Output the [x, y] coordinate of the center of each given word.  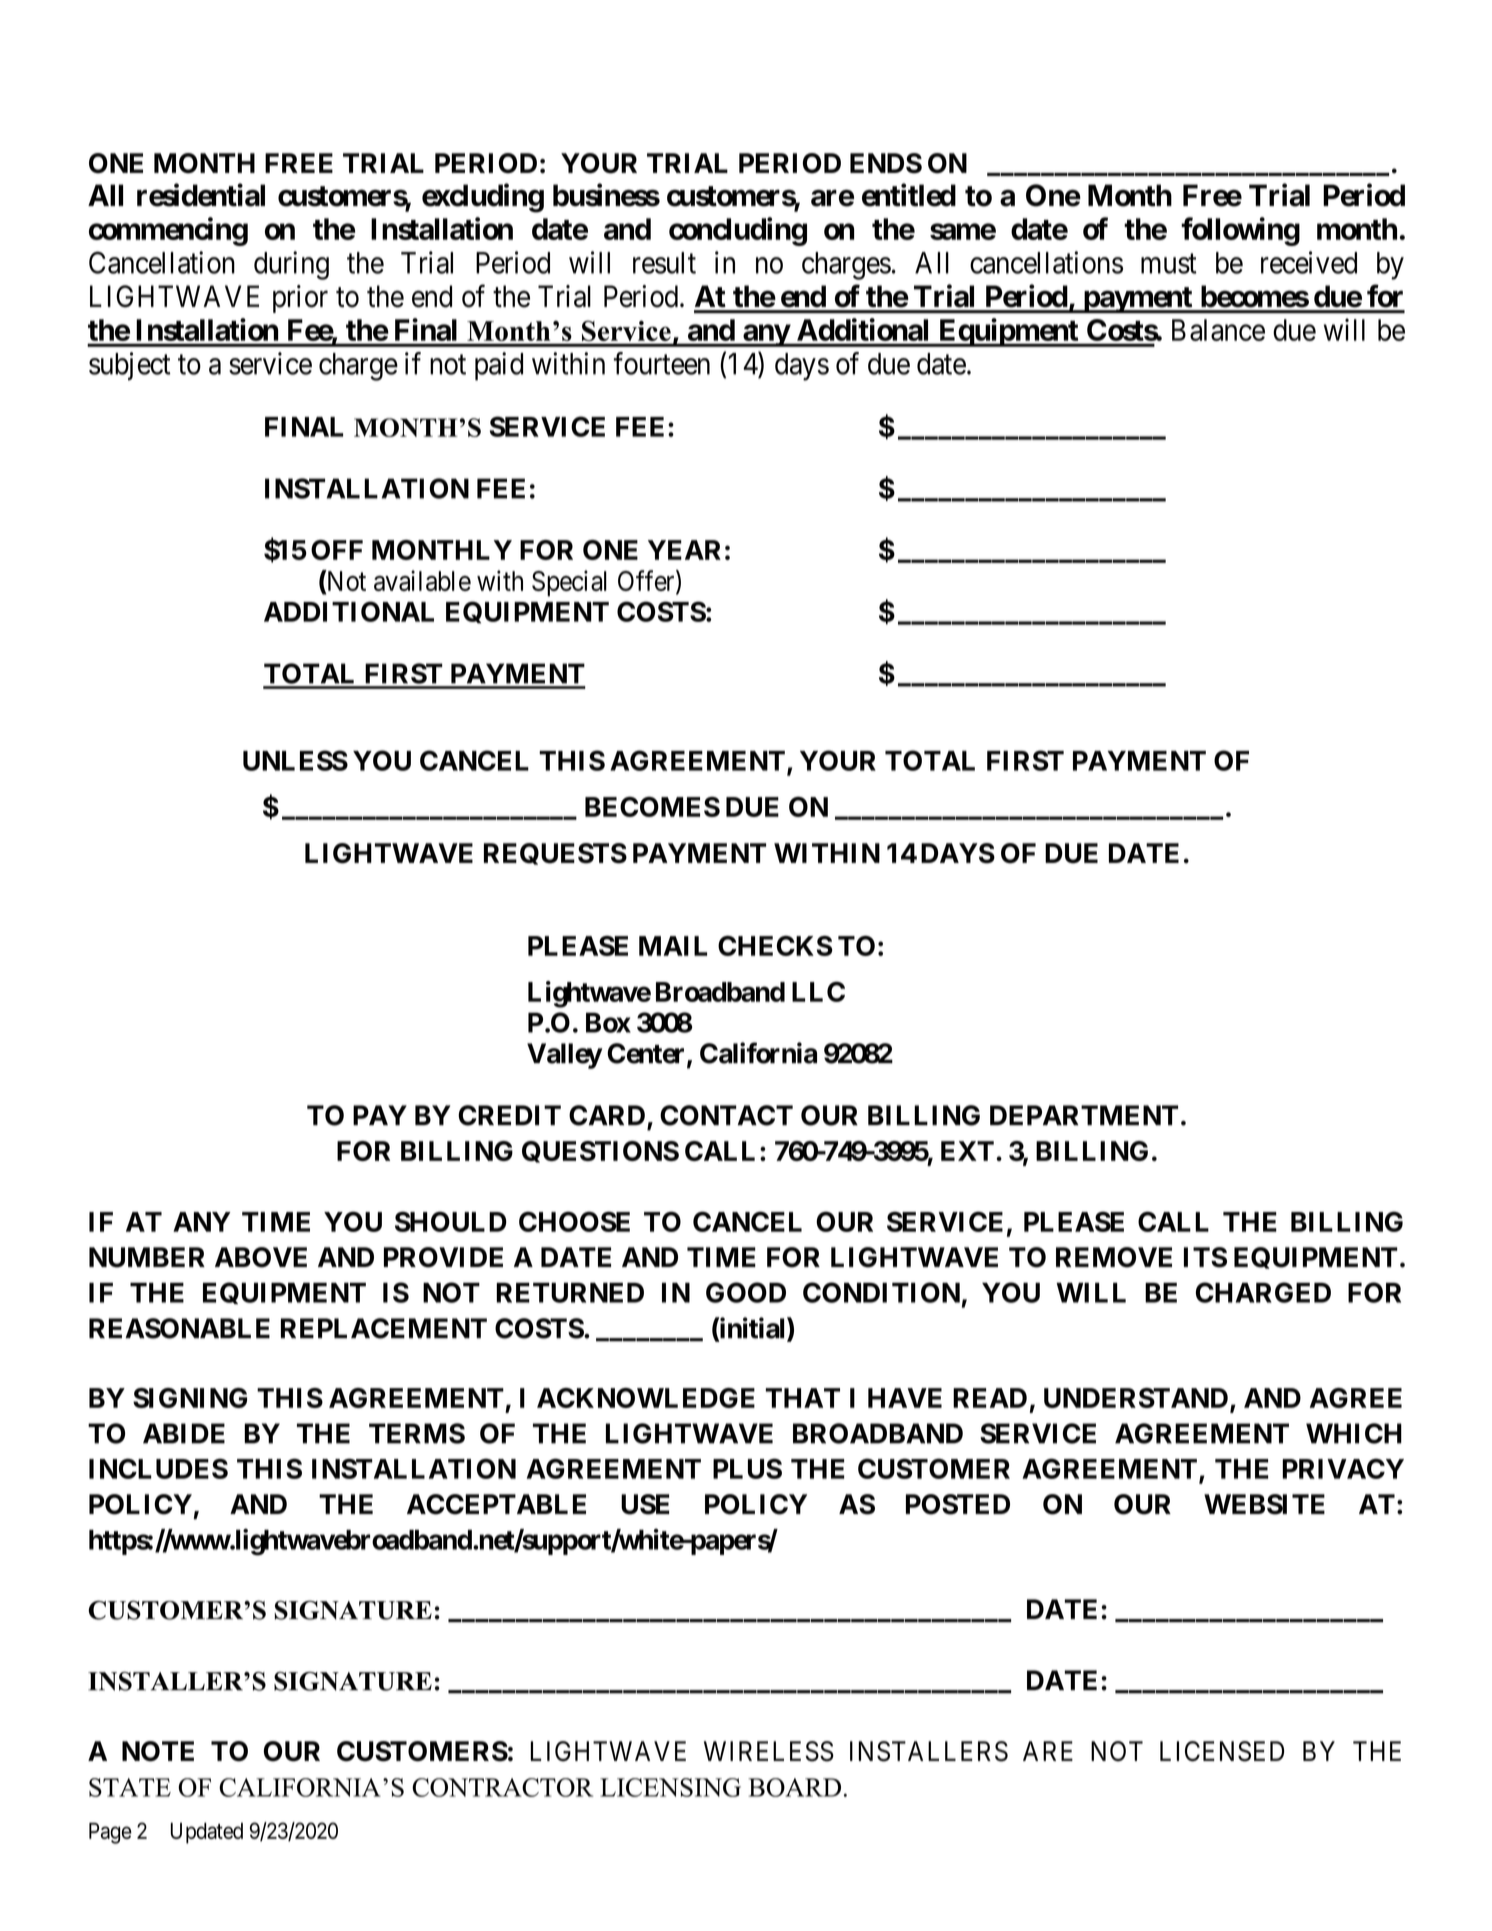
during [291, 265]
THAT [803, 1398]
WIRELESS [769, 1751]
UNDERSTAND [1136, 1398]
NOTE [158, 1751]
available [422, 580]
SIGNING [190, 1398]
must [1169, 264]
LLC [818, 991]
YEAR [684, 550]
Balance [1218, 330]
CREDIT [509, 1115]
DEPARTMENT [1084, 1115]
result [664, 263]
